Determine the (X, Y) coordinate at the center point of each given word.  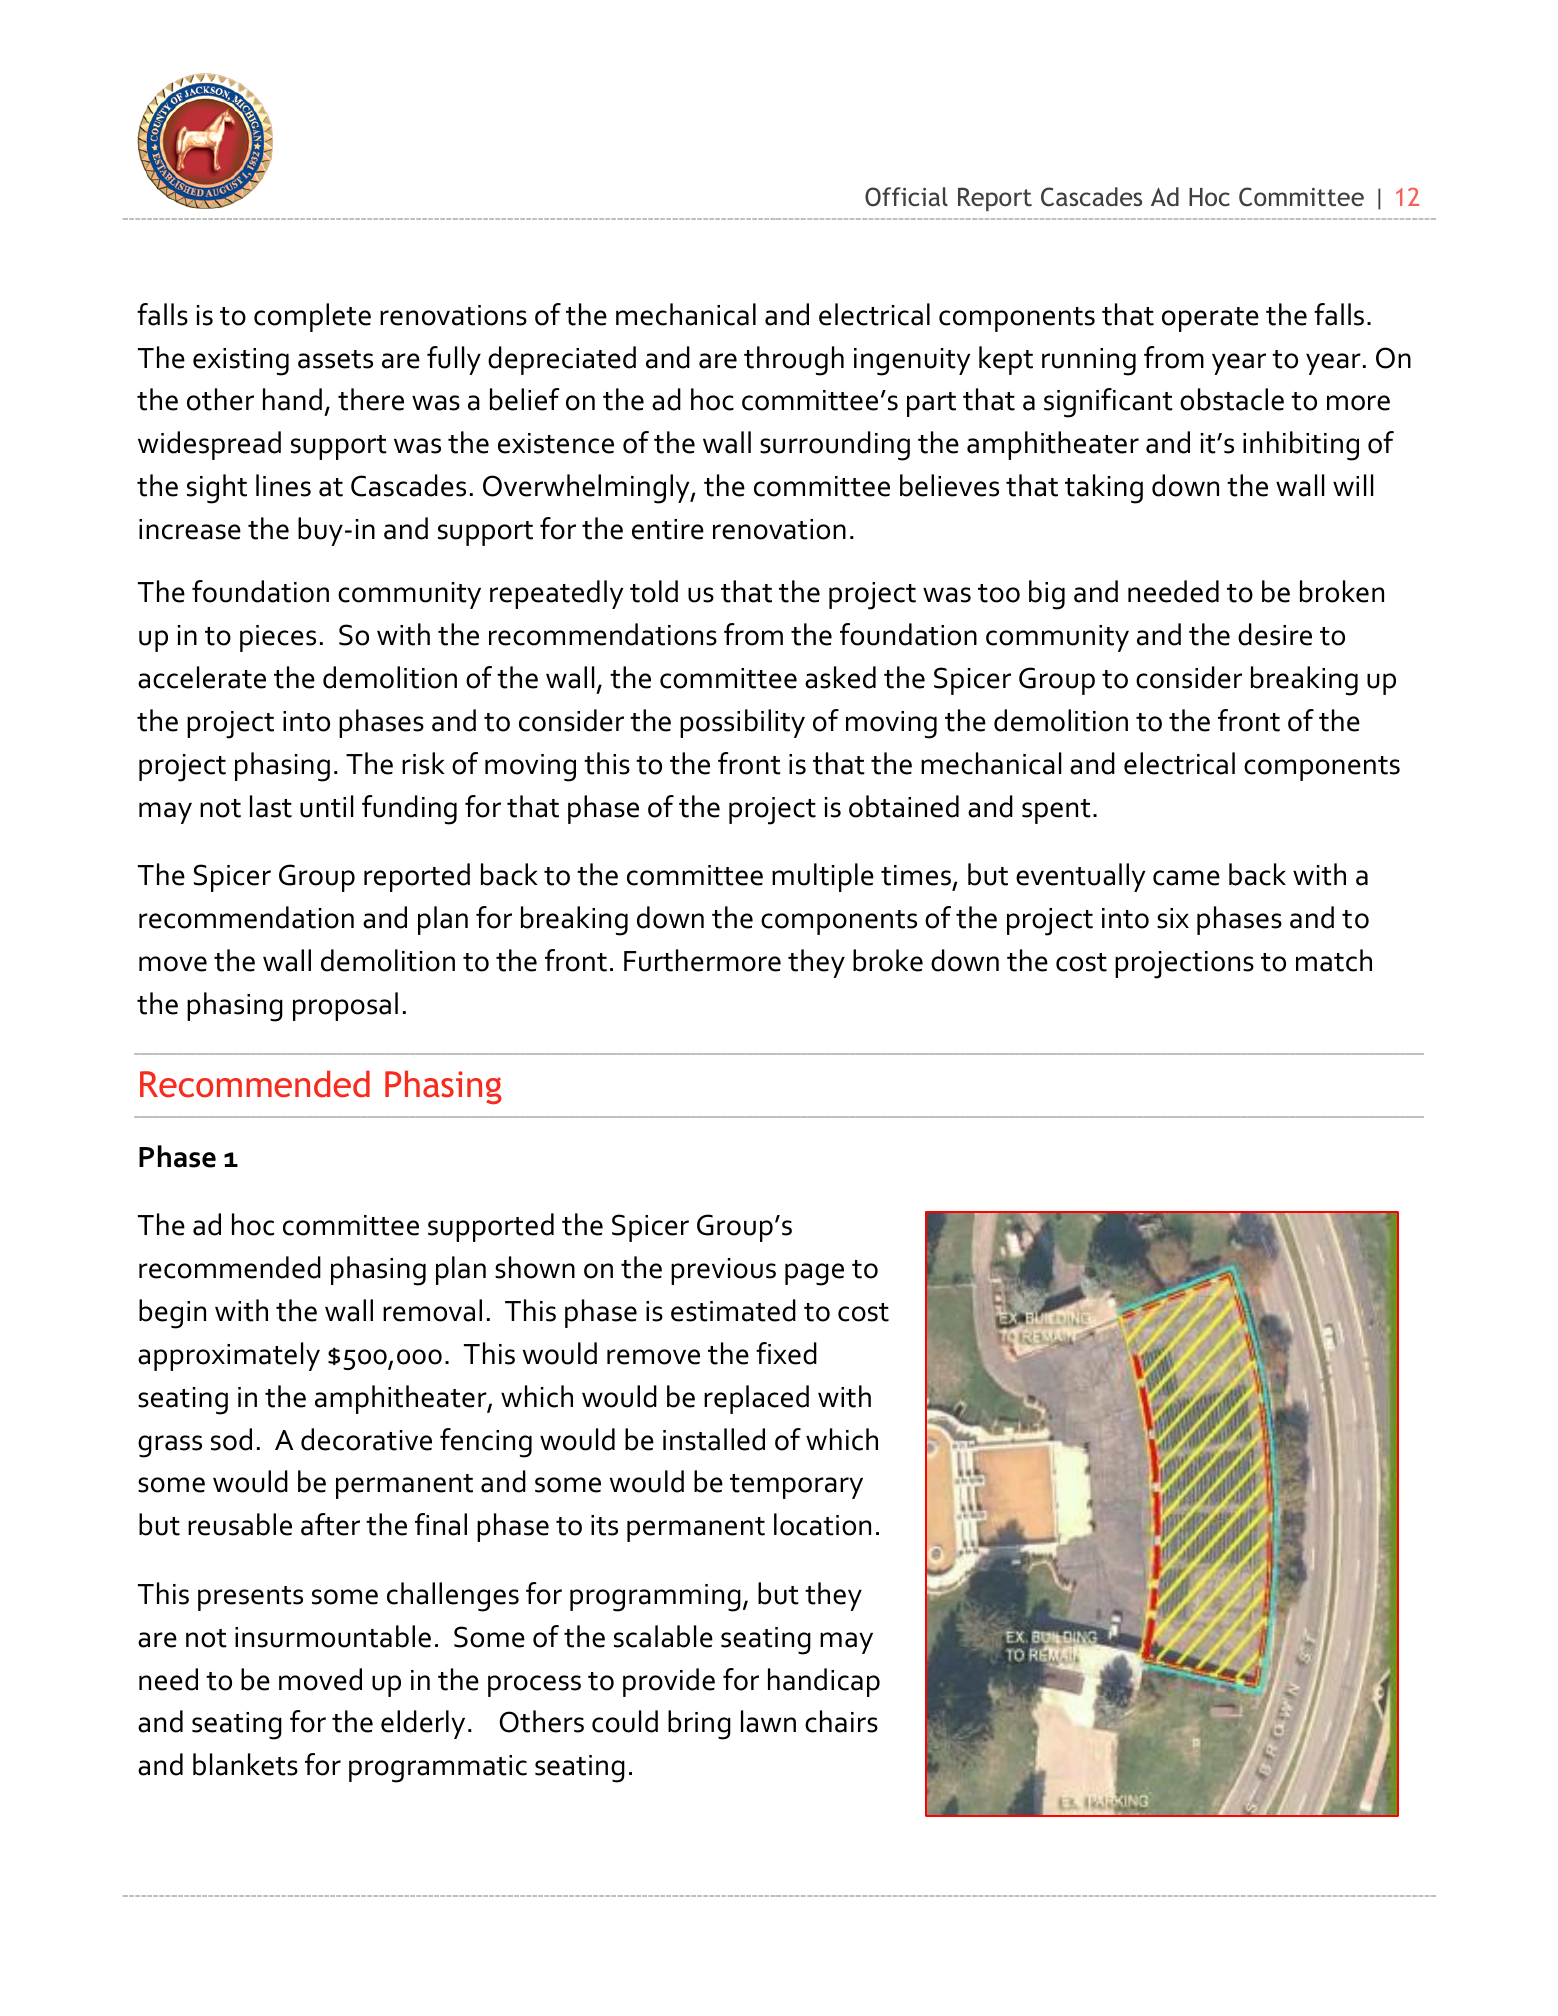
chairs (841, 1721)
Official (906, 197)
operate (1210, 319)
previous (723, 1271)
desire (1275, 634)
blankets (245, 1764)
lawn (768, 1721)
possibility (742, 723)
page (814, 1274)
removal (432, 1310)
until (327, 806)
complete (312, 317)
